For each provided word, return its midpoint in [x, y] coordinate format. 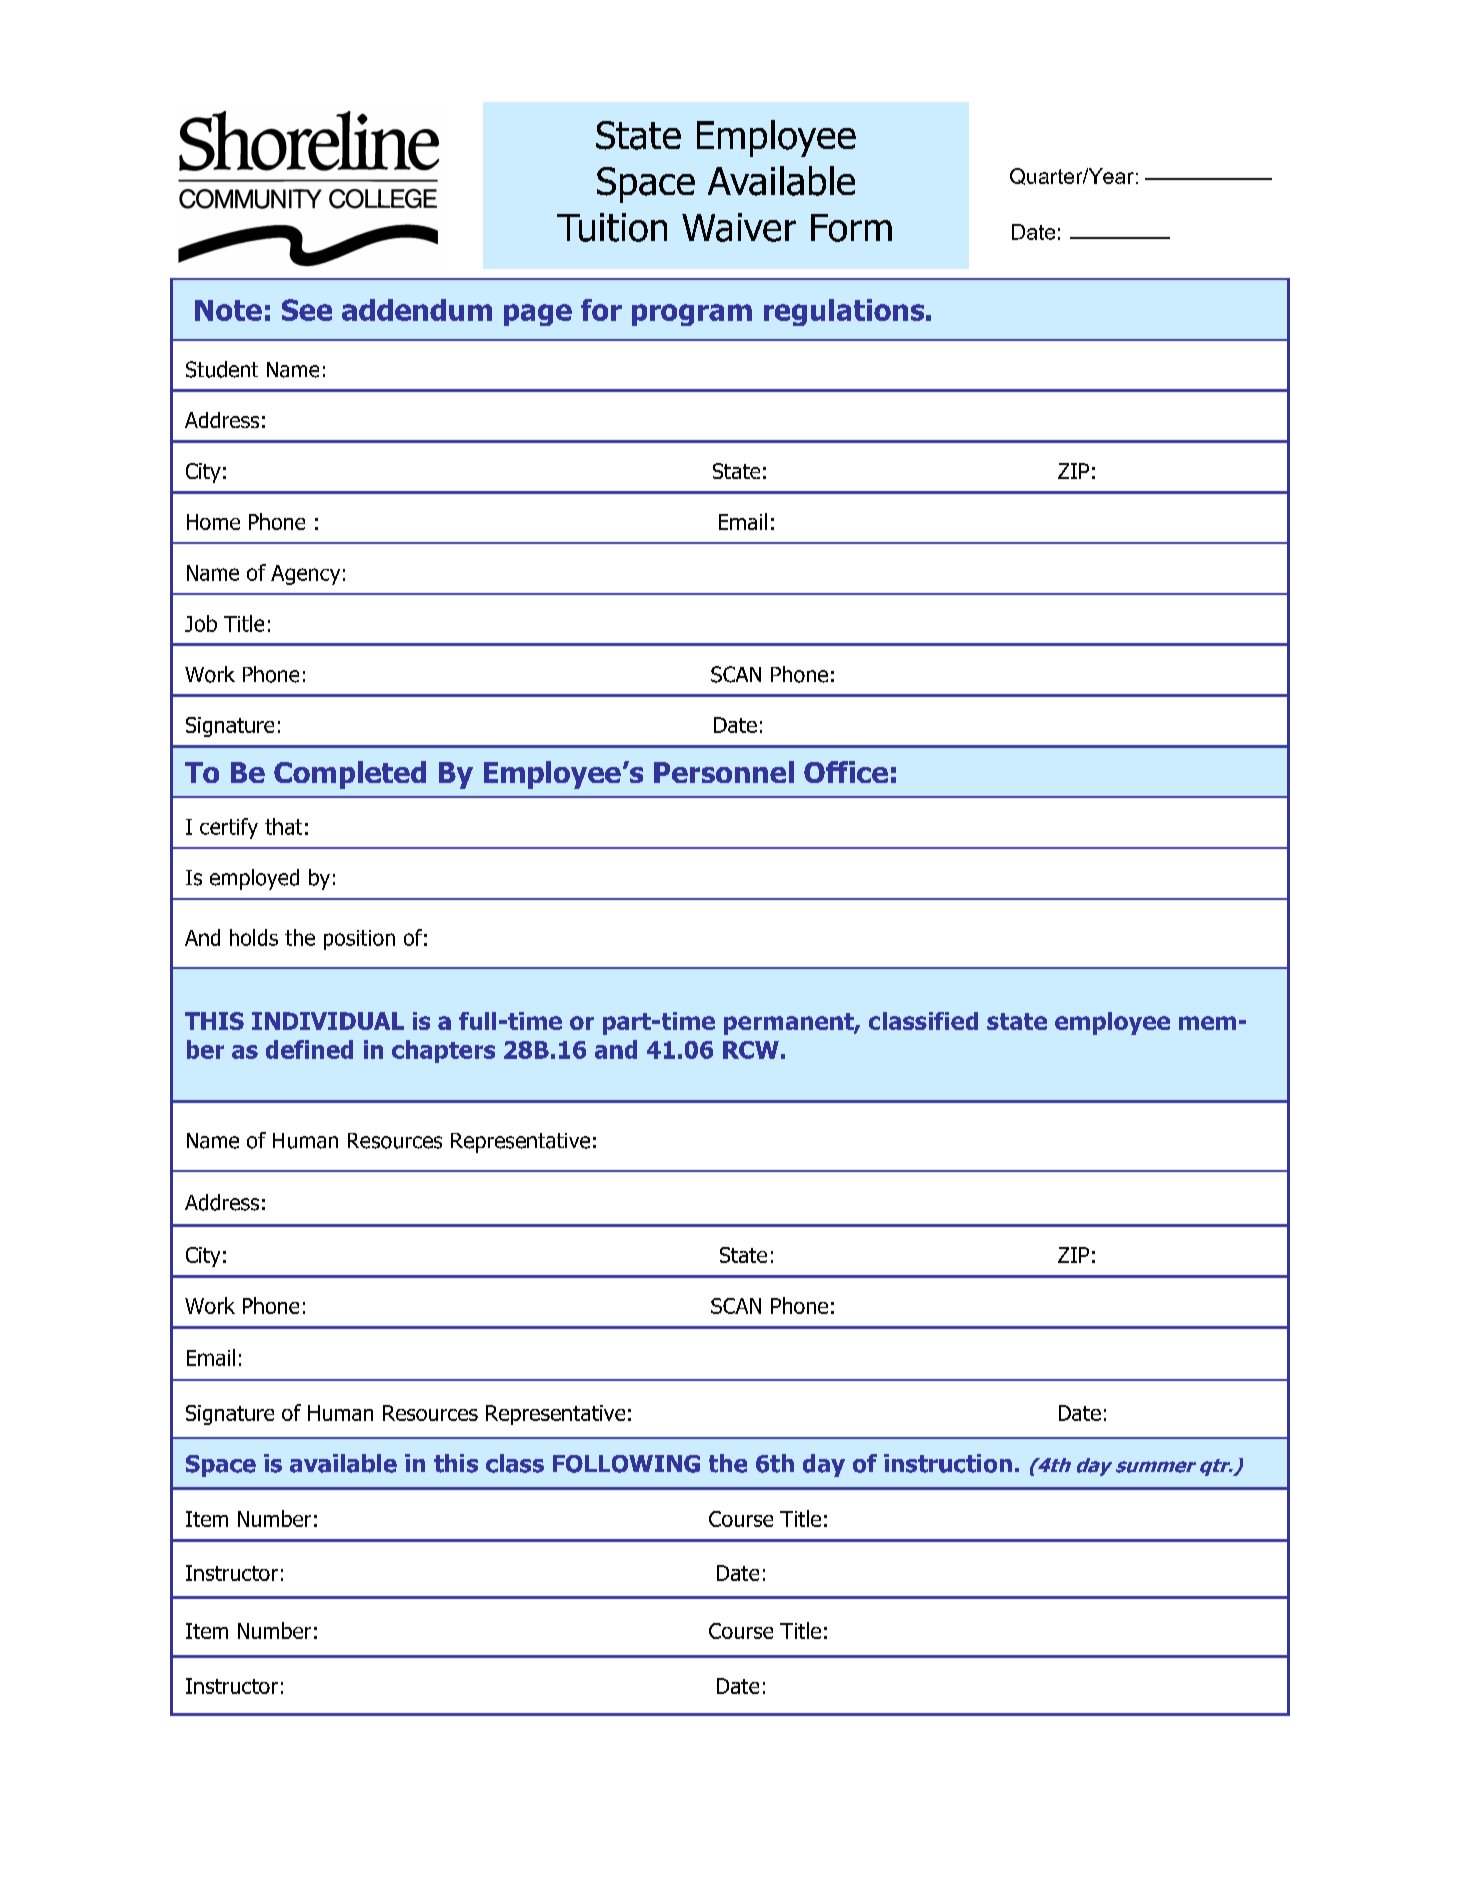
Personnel [724, 772]
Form [851, 228]
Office [846, 772]
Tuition [612, 227]
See [307, 310]
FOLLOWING [626, 1464]
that [283, 826]
